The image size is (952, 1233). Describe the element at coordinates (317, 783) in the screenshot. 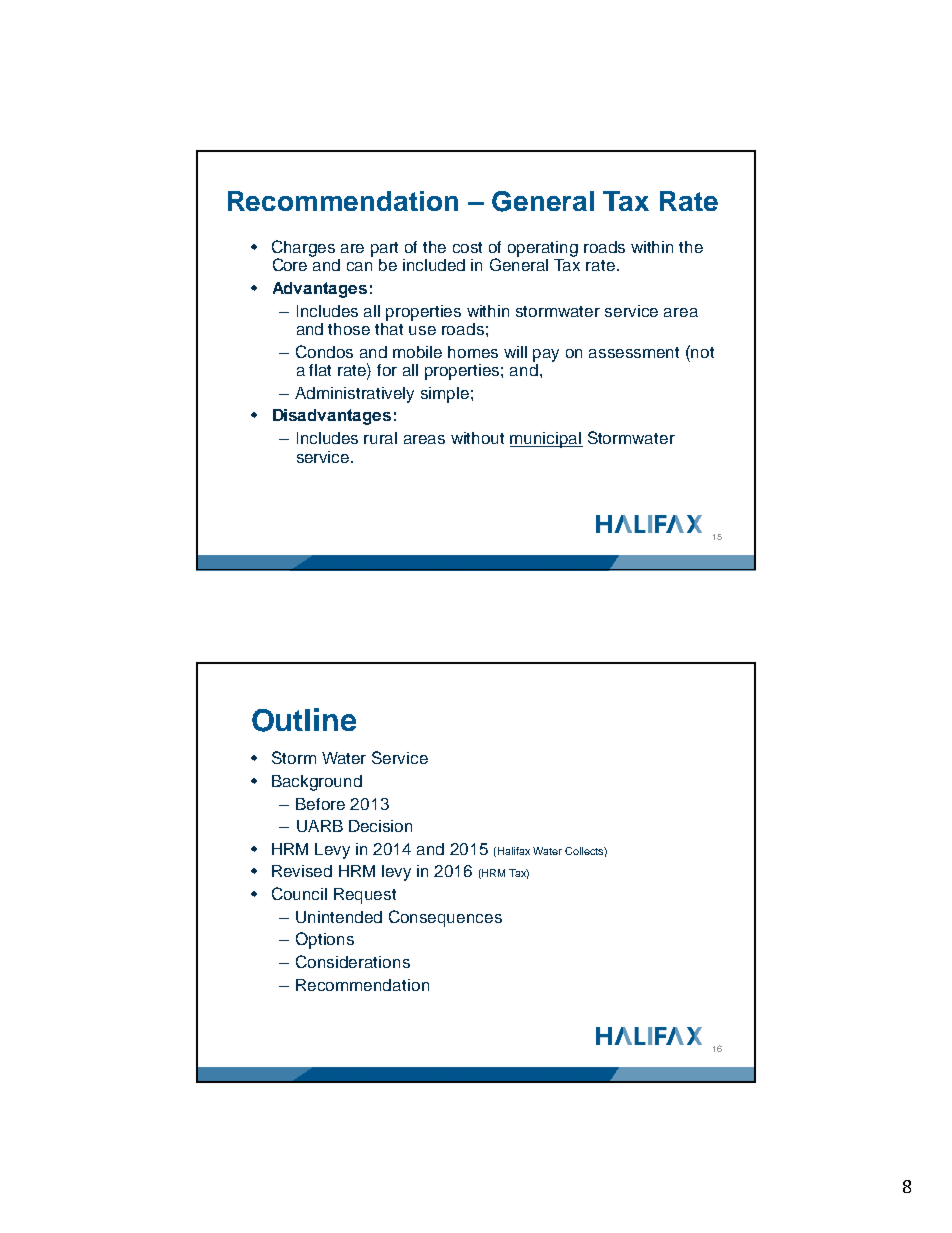

I see `Background` at that location.
